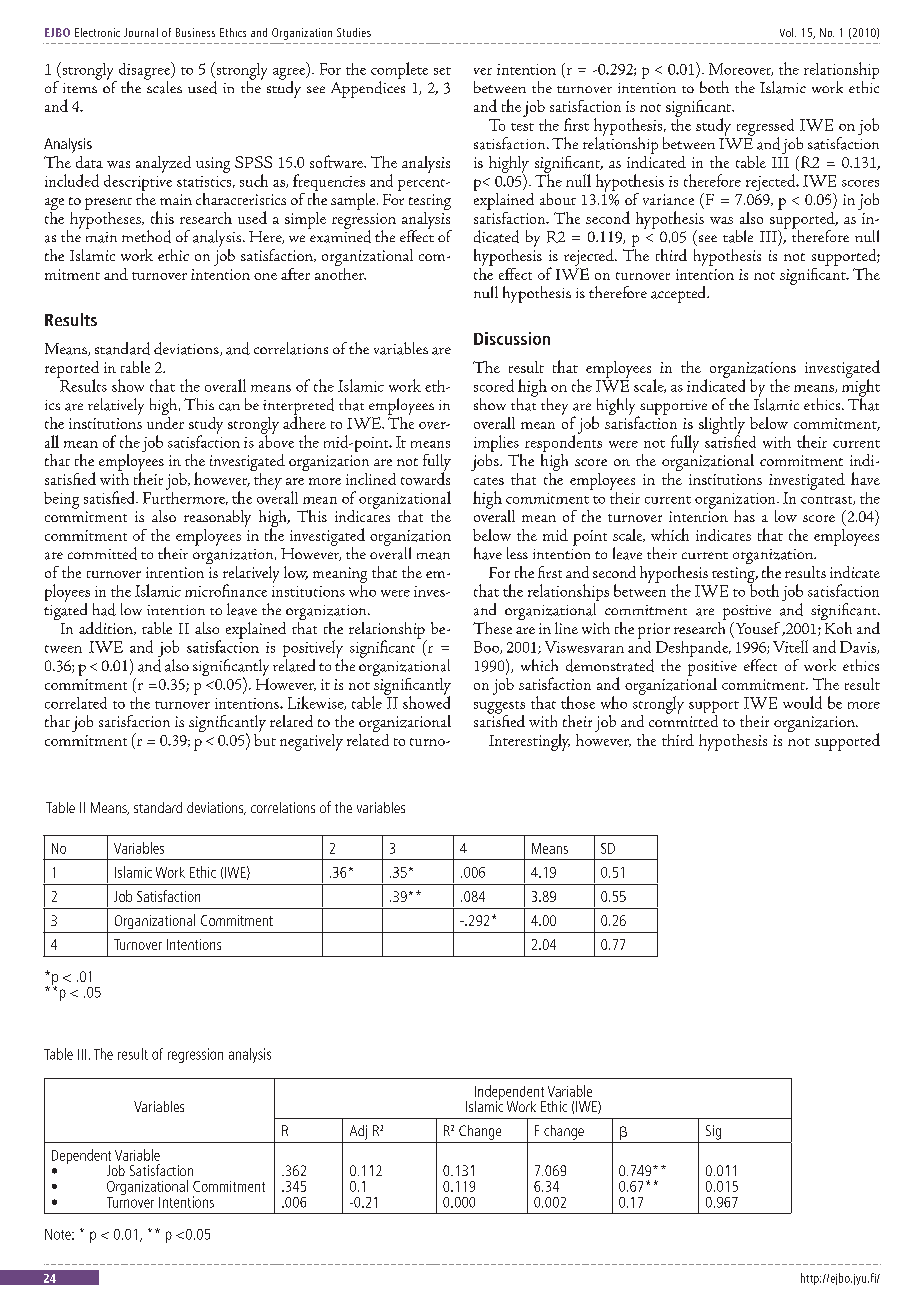 This screenshot has height=1308, width=924. What do you see at coordinates (265, 738) in the screenshot?
I see `but` at bounding box center [265, 738].
